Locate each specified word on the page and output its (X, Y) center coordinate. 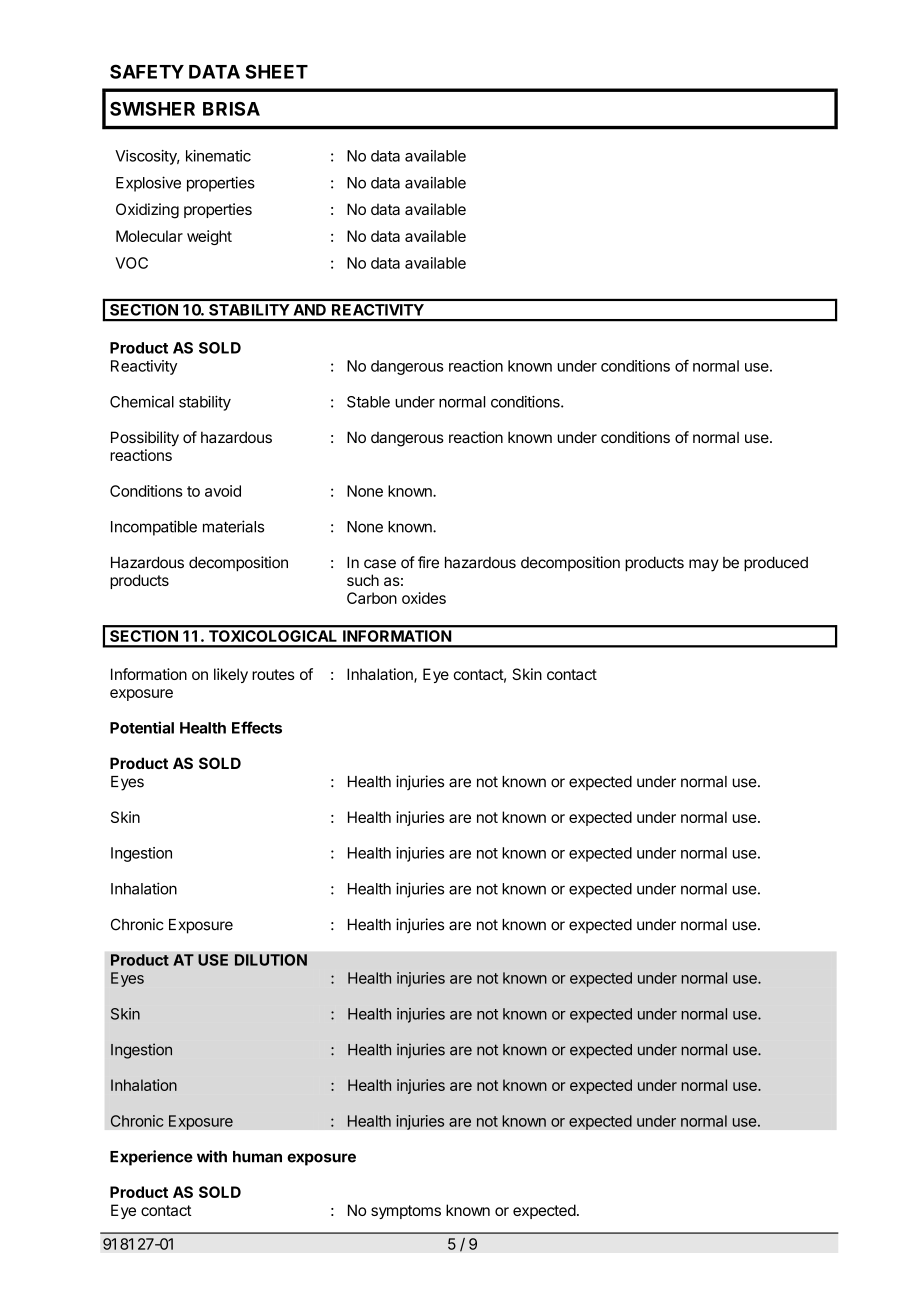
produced (776, 564)
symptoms (406, 1212)
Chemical (142, 402)
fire (428, 562)
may (704, 565)
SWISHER (152, 109)
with (212, 1156)
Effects (257, 727)
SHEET (276, 71)
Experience (151, 1158)
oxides (424, 598)
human (257, 1157)
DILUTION (271, 960)
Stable (368, 402)
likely (231, 675)
